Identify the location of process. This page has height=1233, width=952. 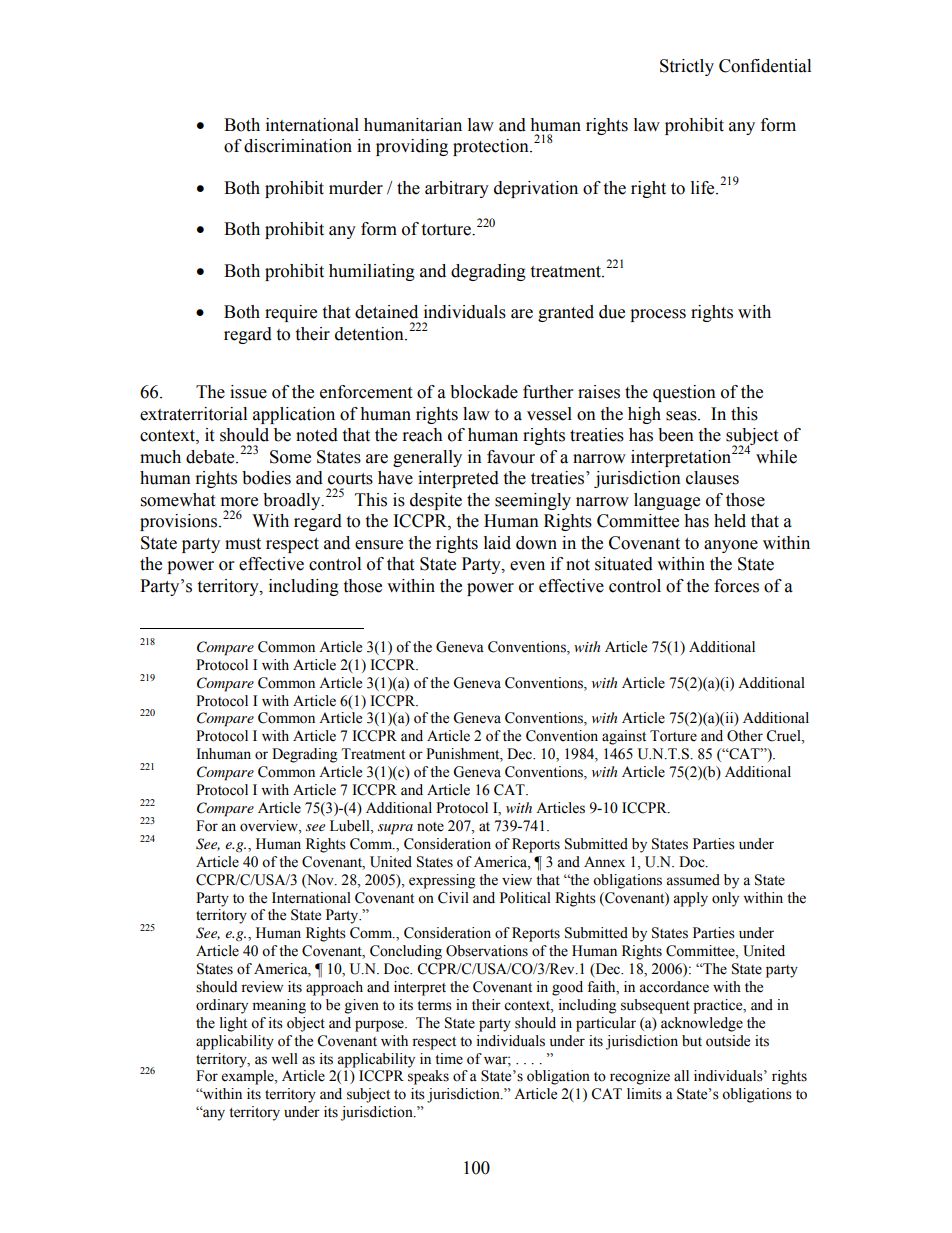
(658, 315).
